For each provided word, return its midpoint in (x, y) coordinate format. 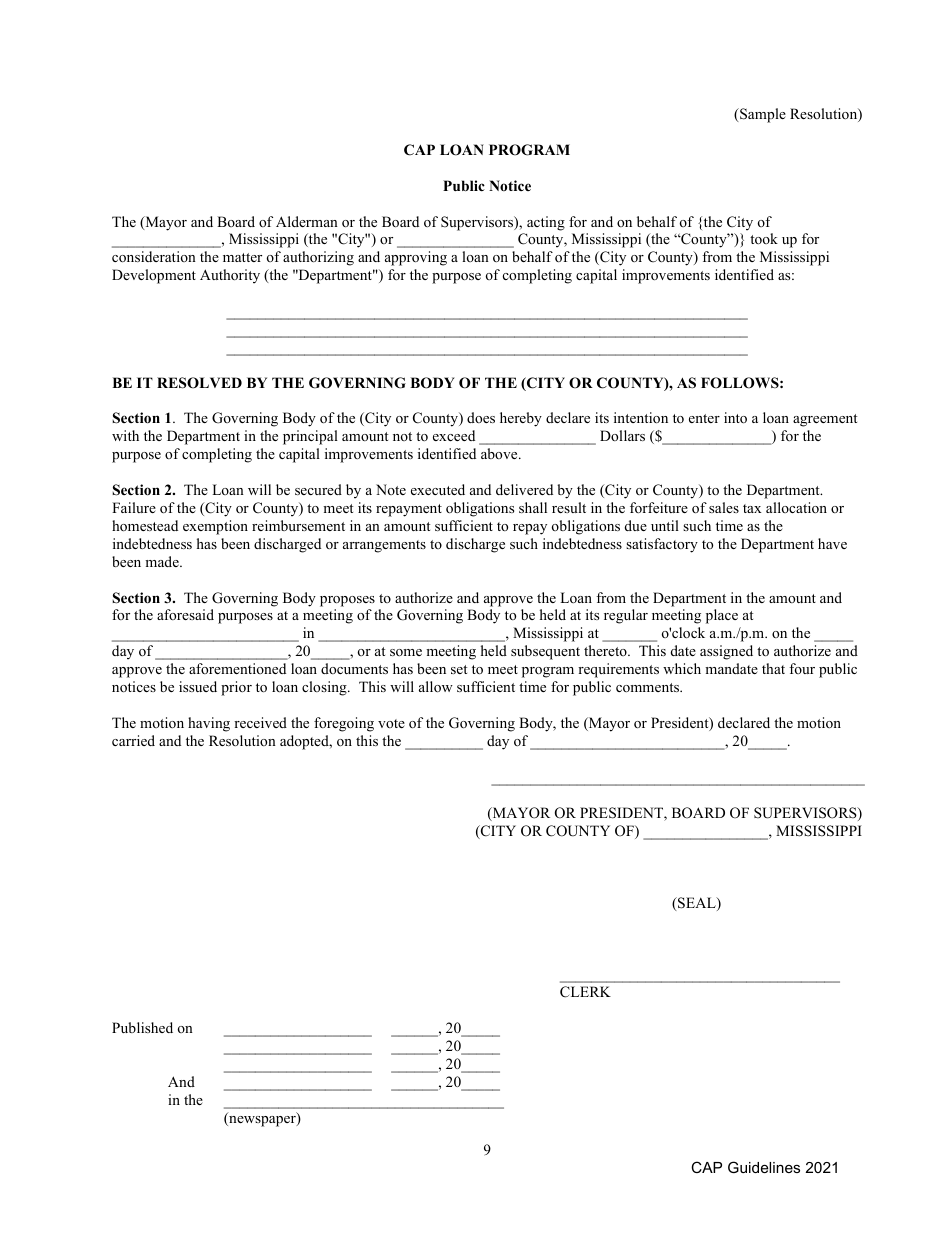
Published (142, 1027)
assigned (726, 652)
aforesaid (185, 614)
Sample (762, 115)
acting (546, 223)
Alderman (307, 221)
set (459, 669)
